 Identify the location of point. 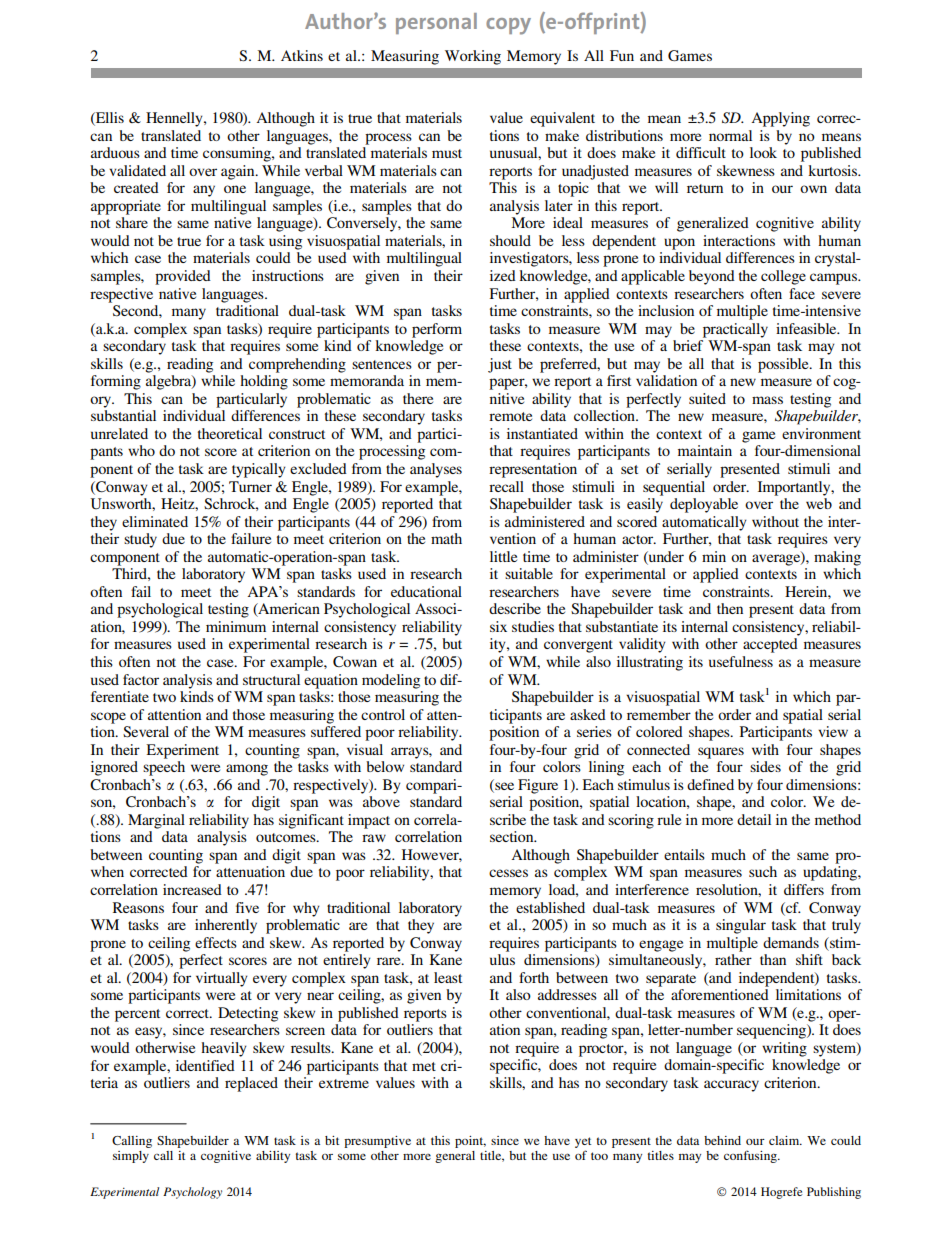
(470, 1142).
